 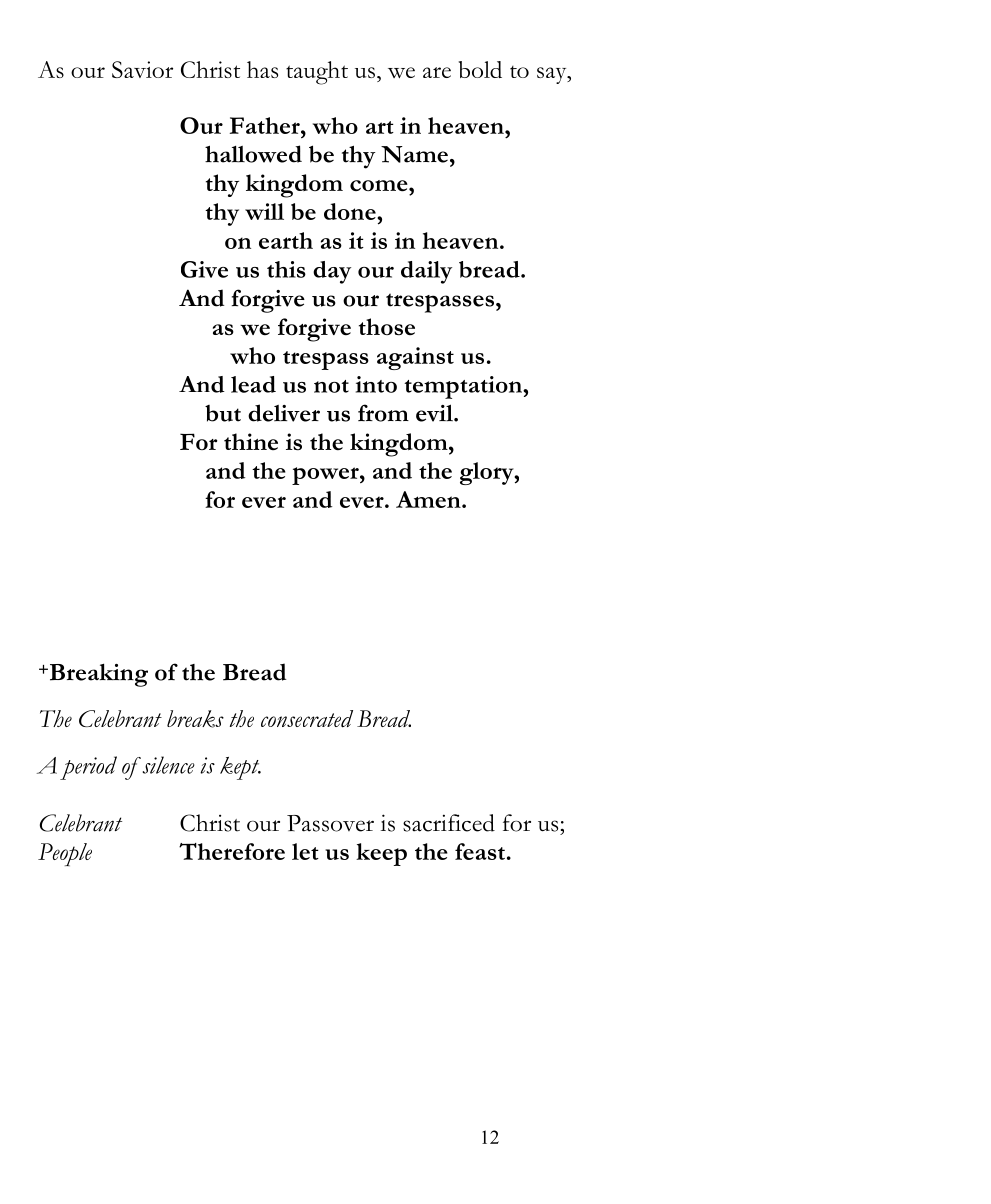 What do you see at coordinates (330, 823) in the document?
I see `Passover` at bounding box center [330, 823].
